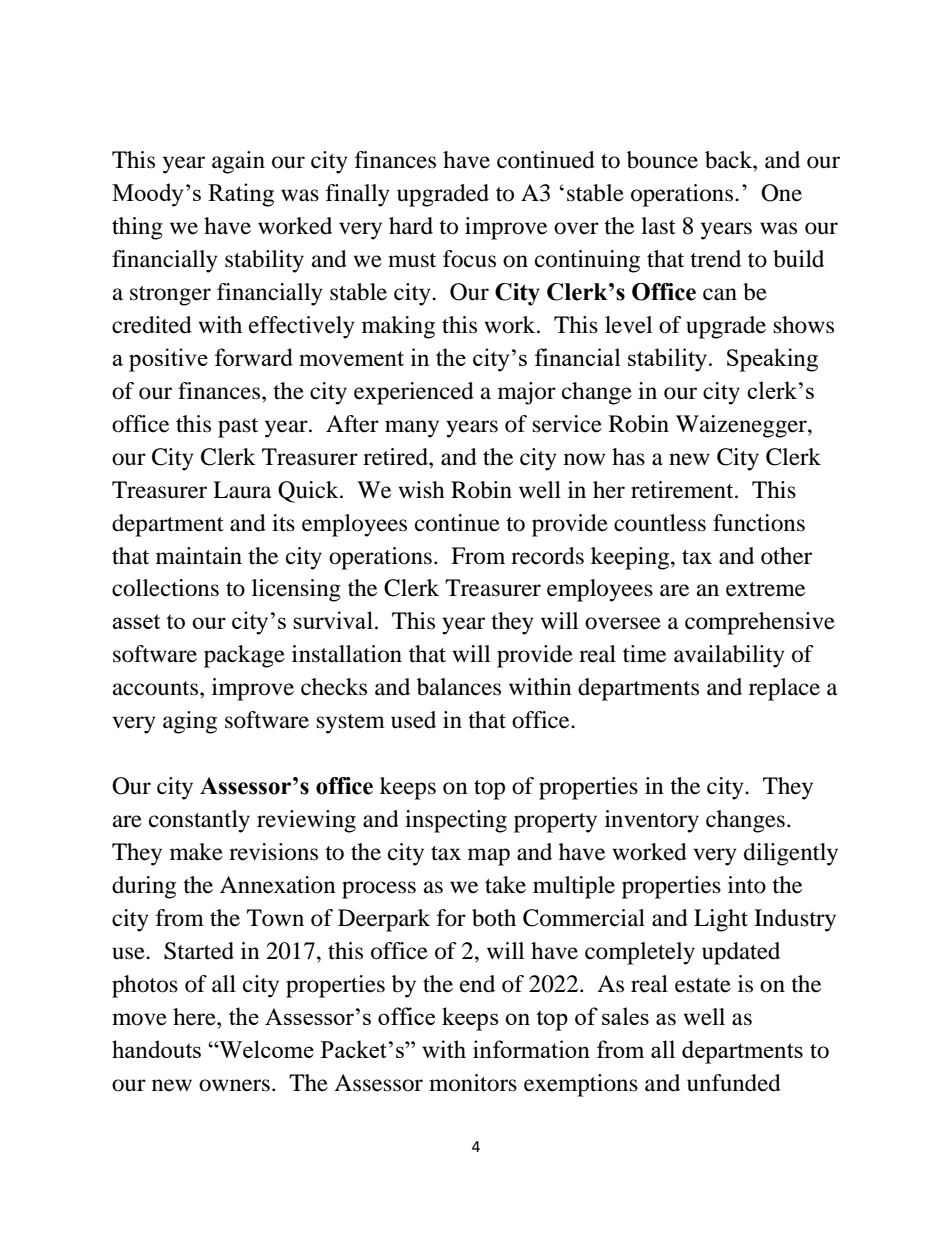 The height and width of the image is (1233, 952). What do you see at coordinates (734, 1083) in the image?
I see `unfunded` at bounding box center [734, 1083].
